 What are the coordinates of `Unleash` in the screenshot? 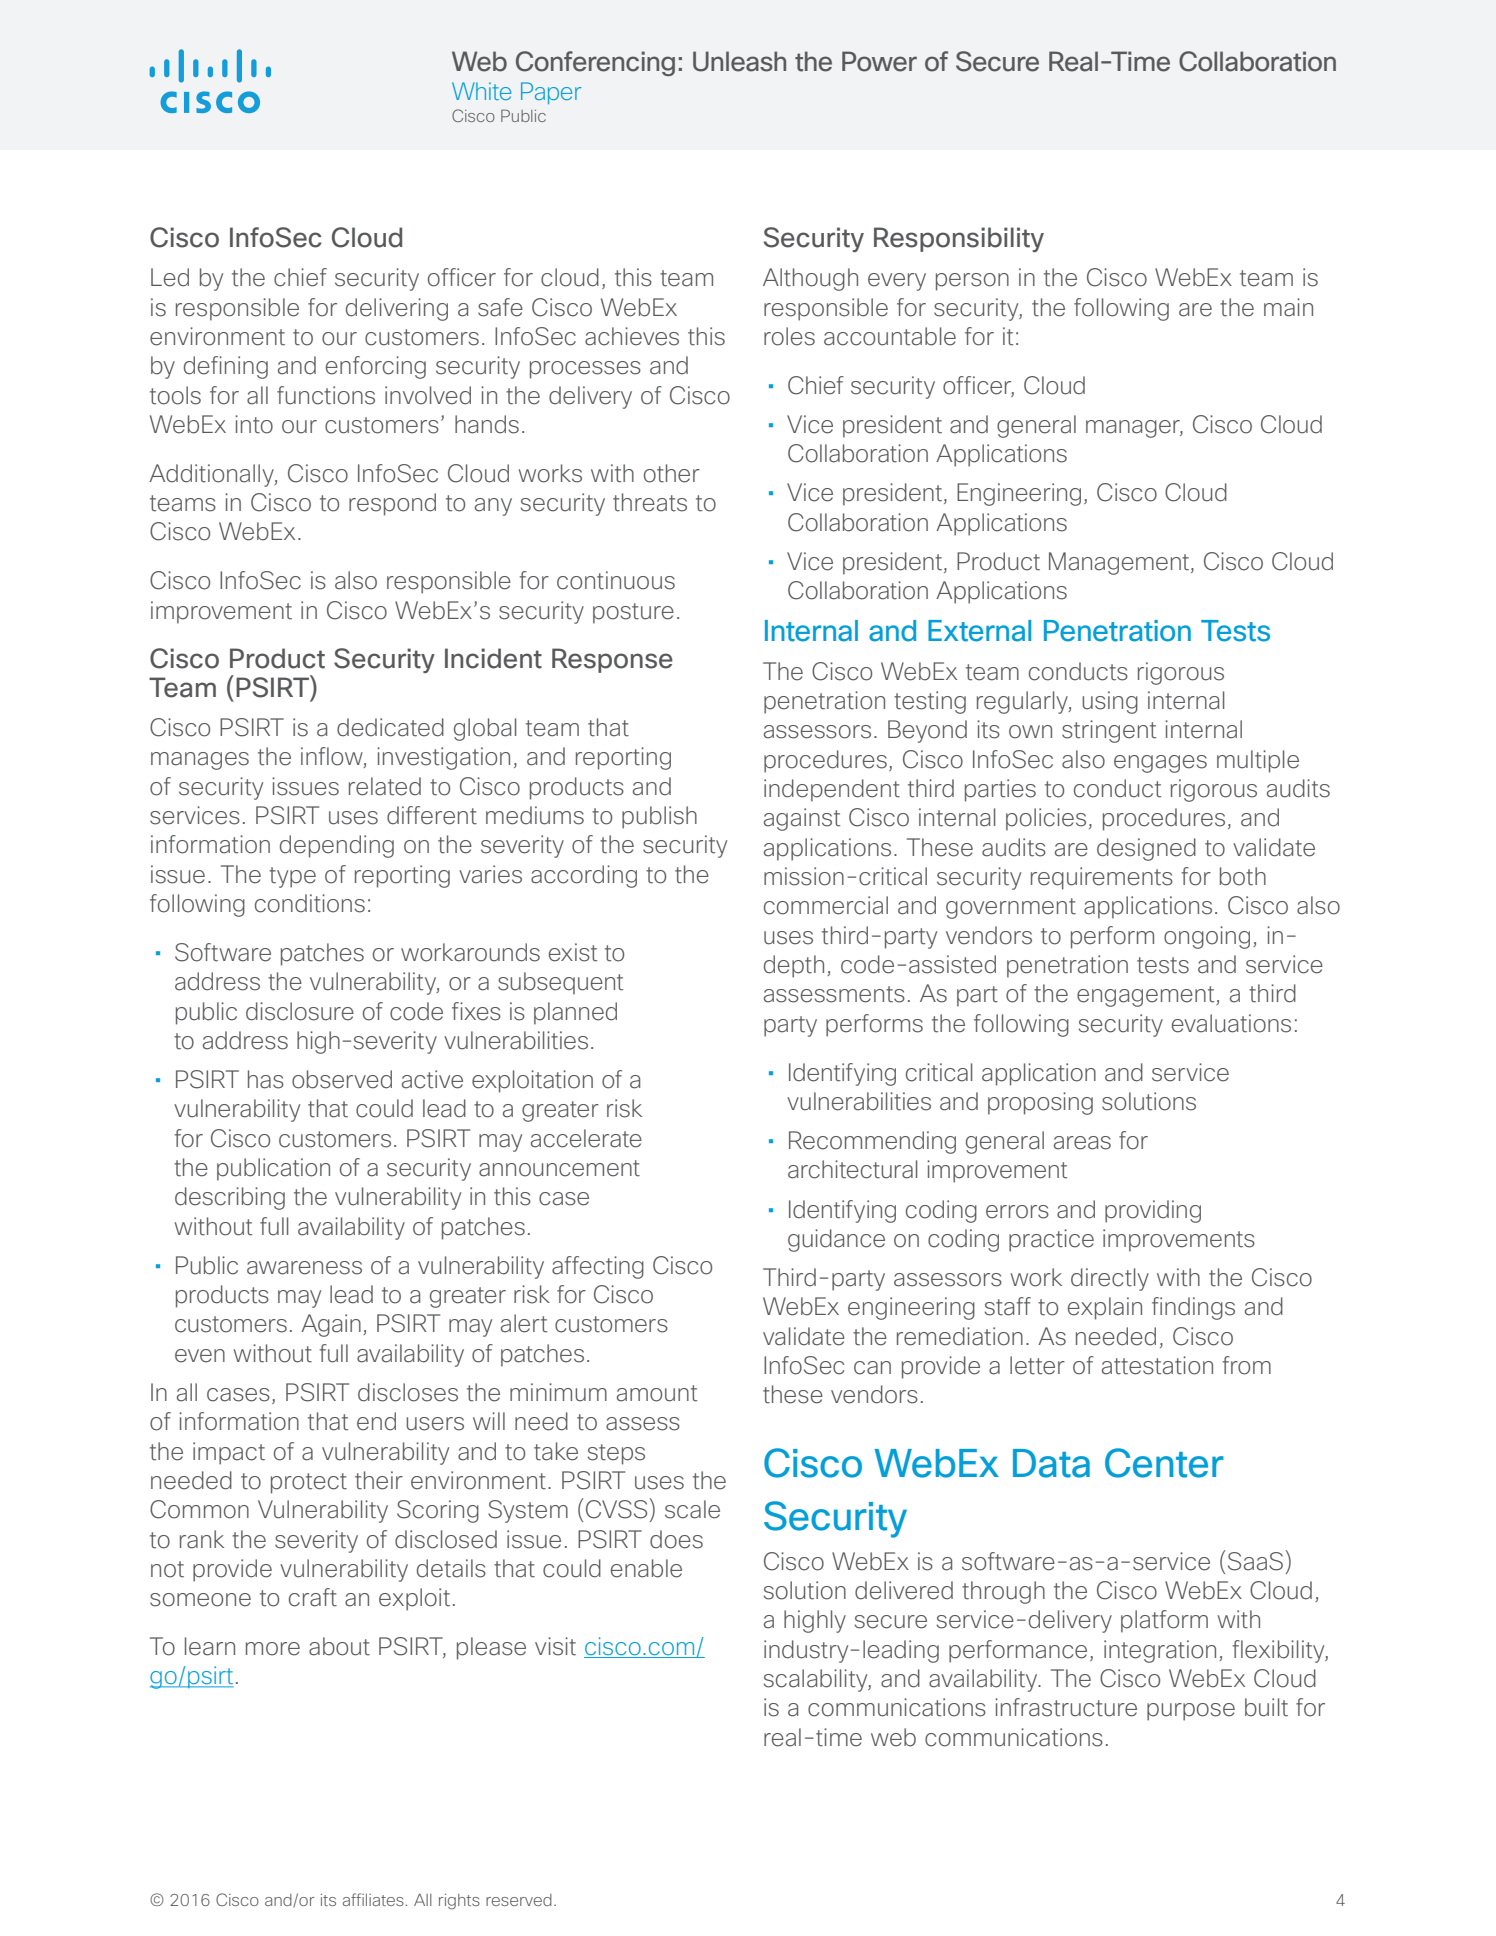 It's located at (739, 61).
